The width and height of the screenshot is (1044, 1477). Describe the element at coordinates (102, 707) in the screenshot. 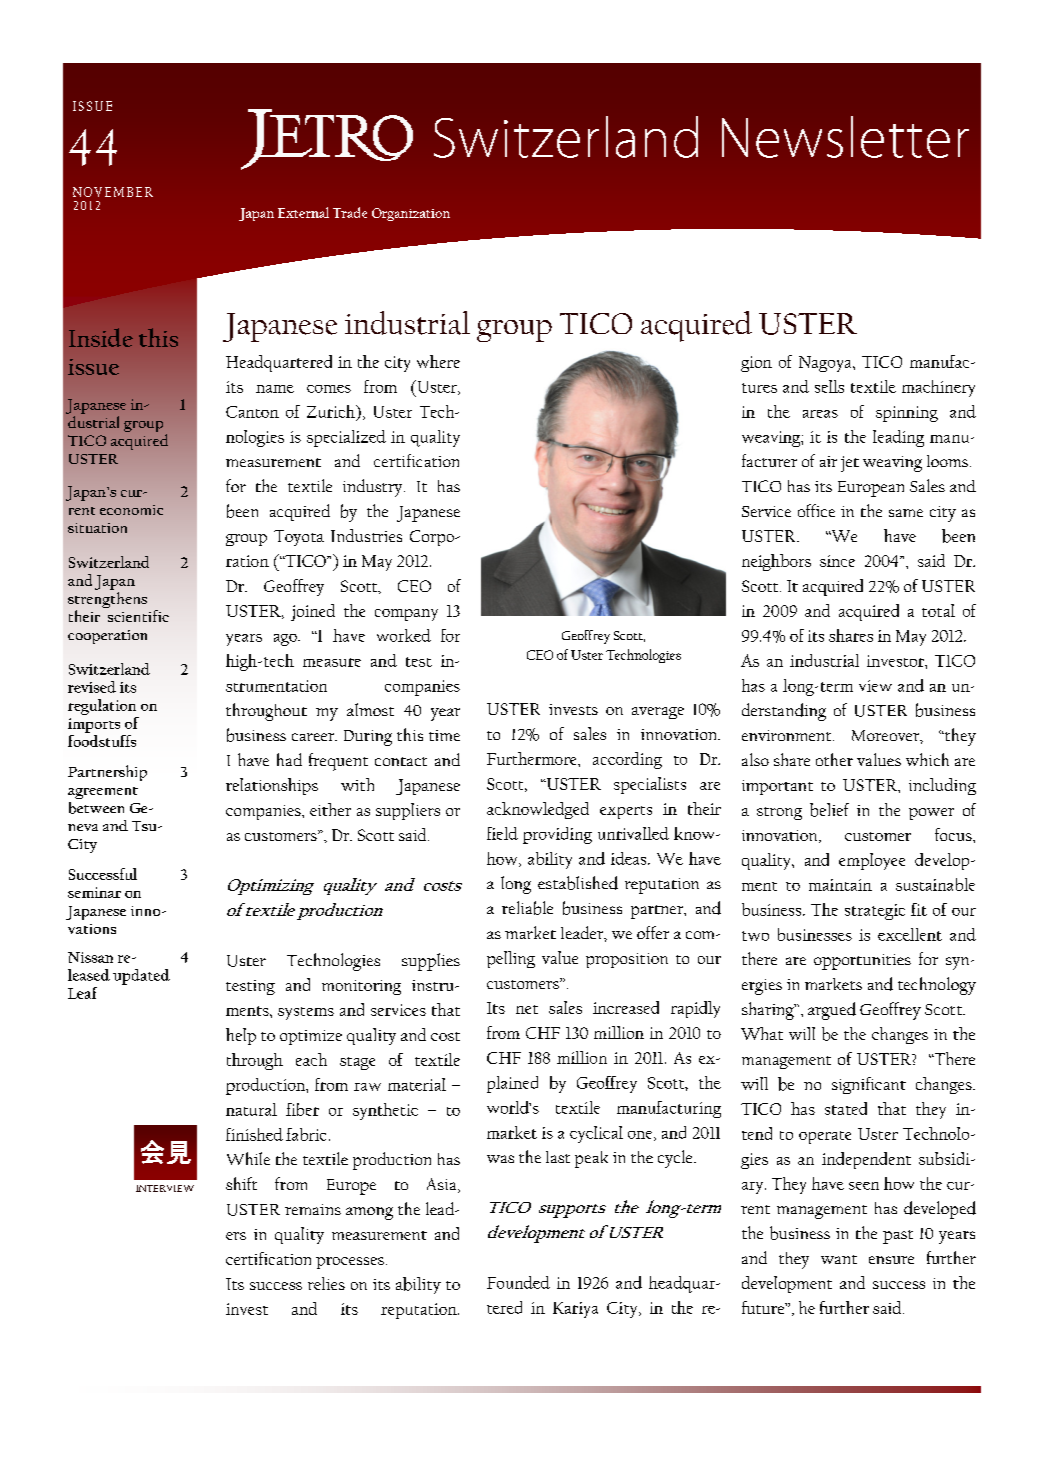

I see `regulation` at that location.
